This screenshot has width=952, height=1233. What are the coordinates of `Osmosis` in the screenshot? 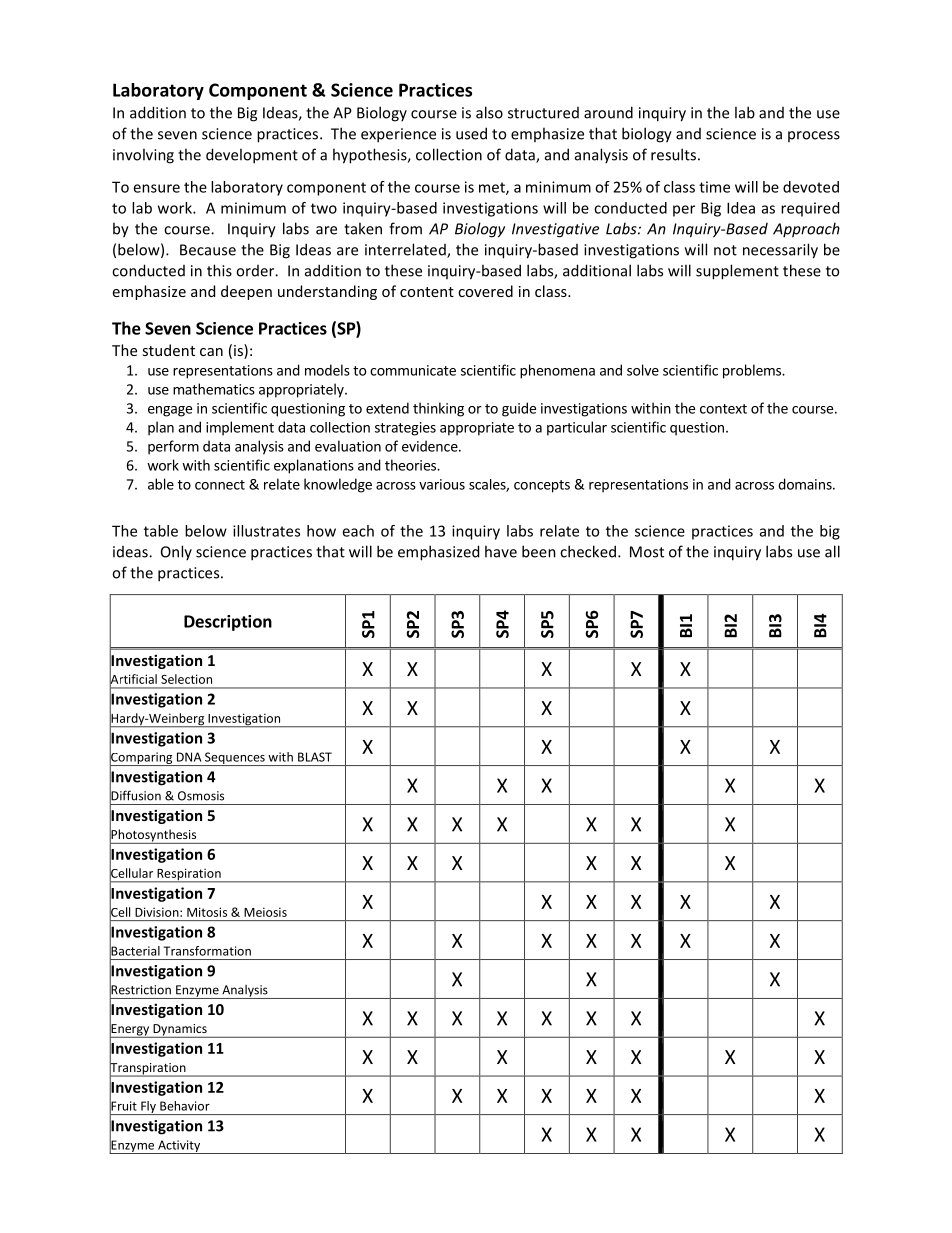 It's located at (201, 796).
